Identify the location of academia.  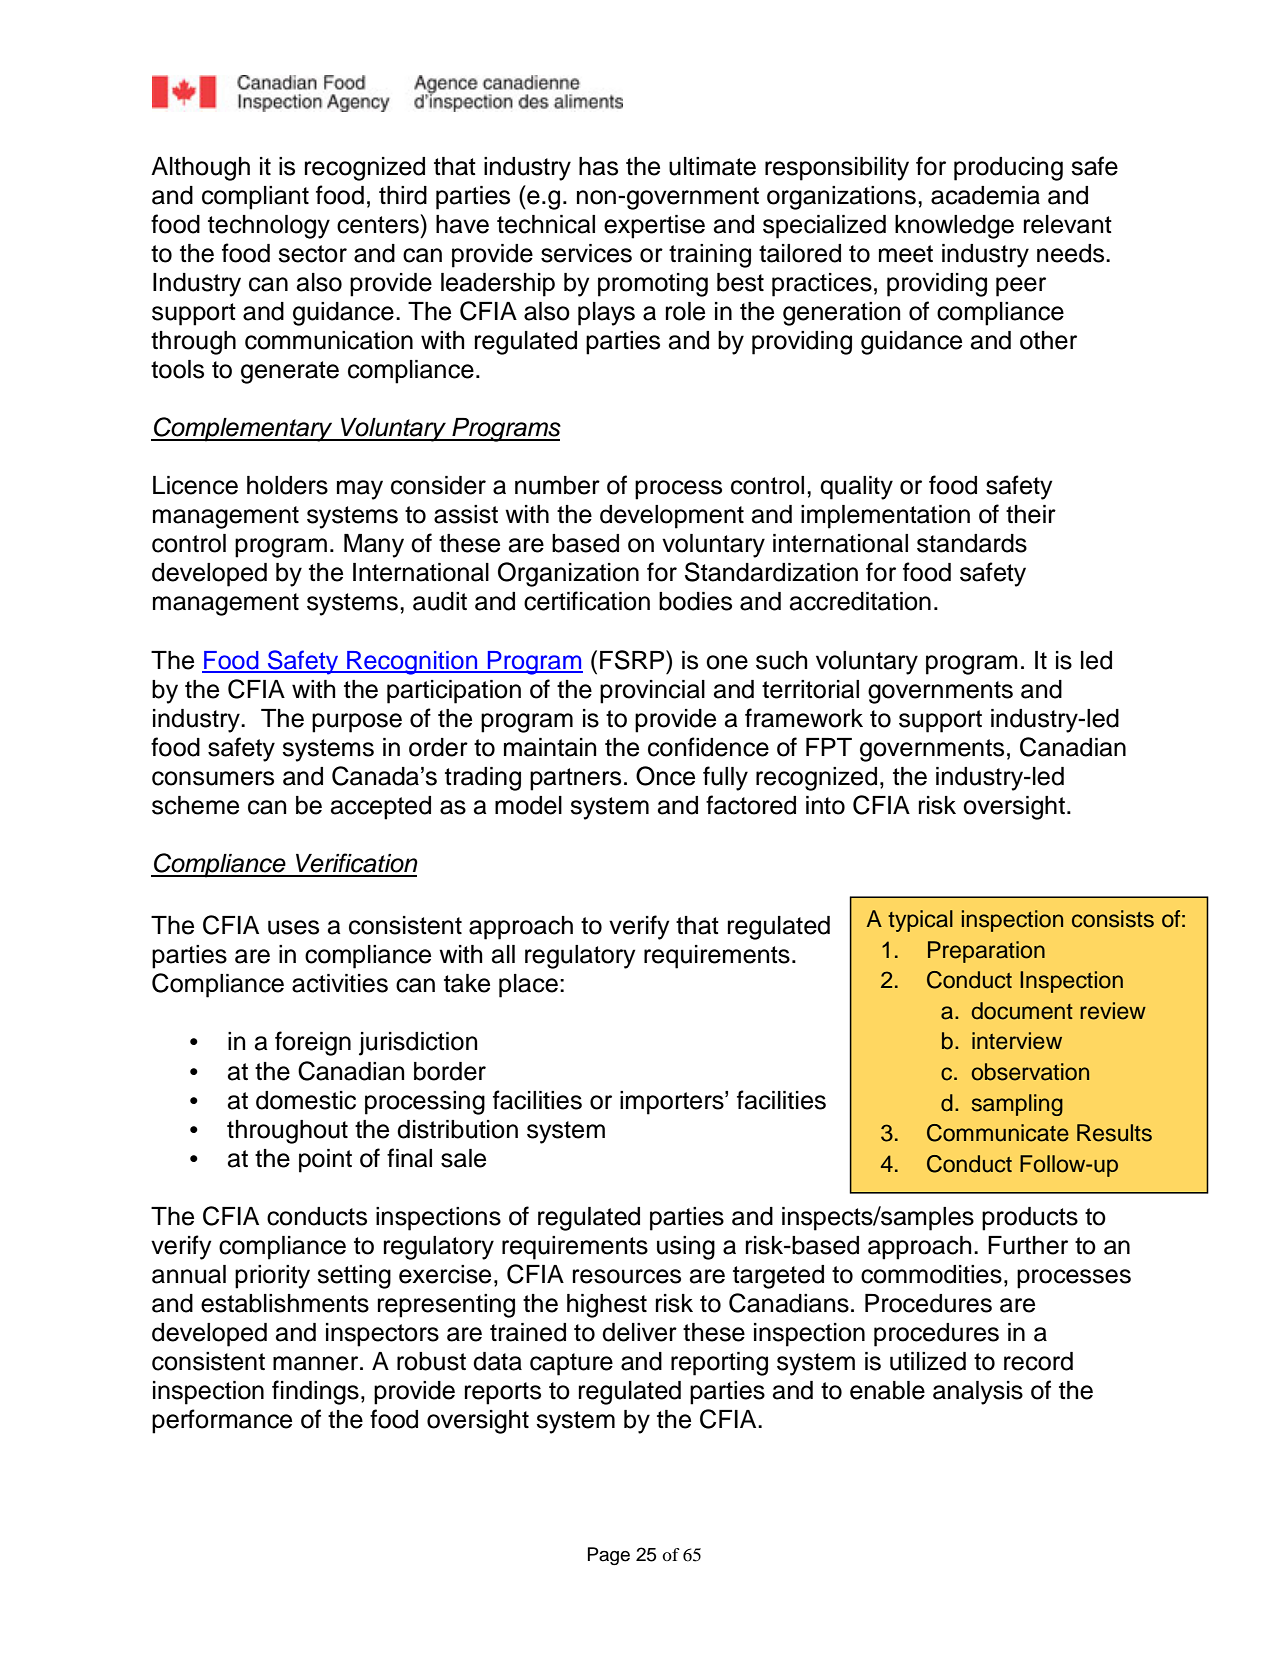
(985, 195).
